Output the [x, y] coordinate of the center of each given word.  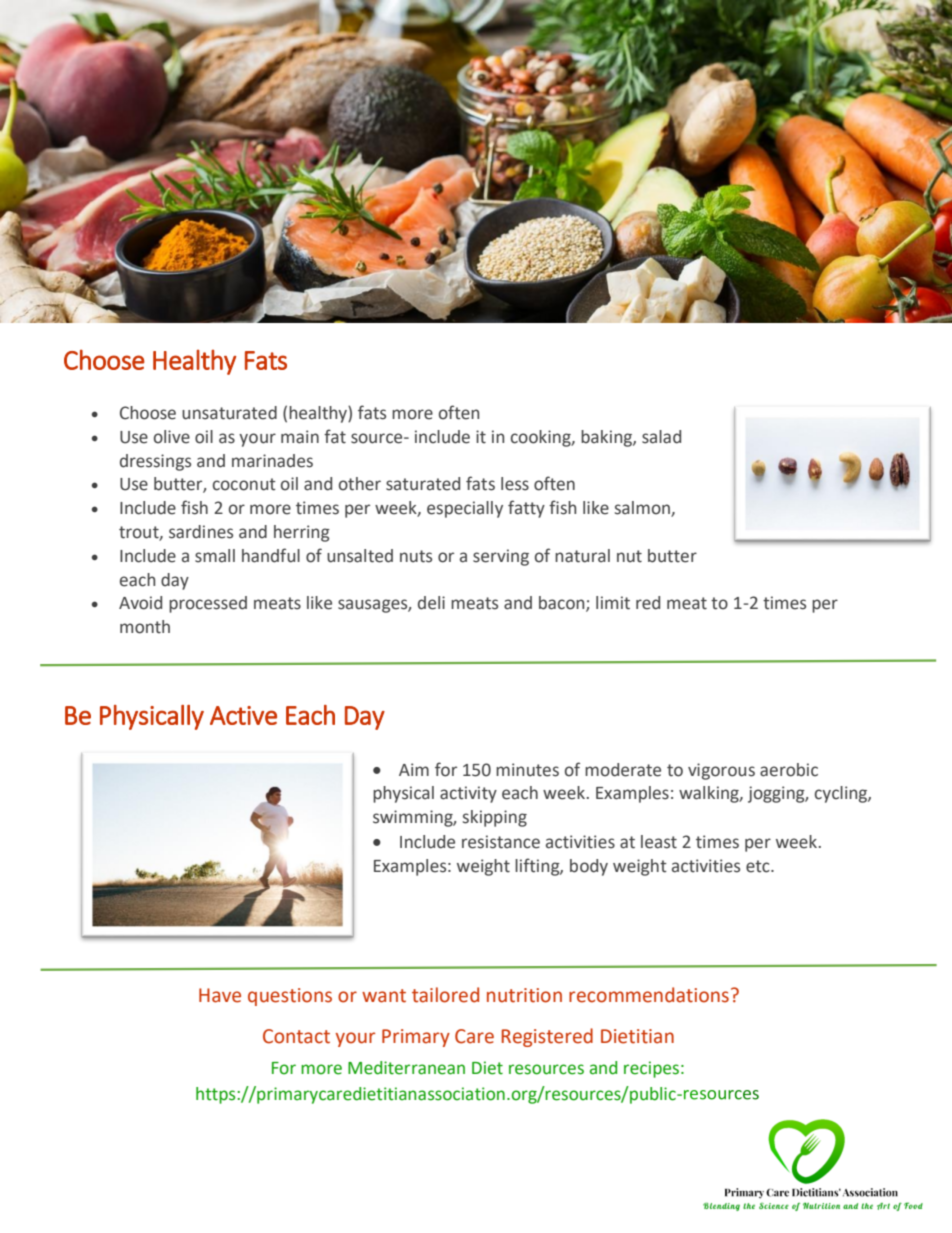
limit [613, 603]
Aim [414, 769]
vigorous [721, 771]
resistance [501, 842]
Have [220, 995]
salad [661, 437]
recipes [651, 1069]
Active [243, 715]
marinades [272, 461]
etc [759, 866]
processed [208, 604]
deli [431, 603]
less [515, 484]
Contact [296, 1036]
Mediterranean [406, 1068]
